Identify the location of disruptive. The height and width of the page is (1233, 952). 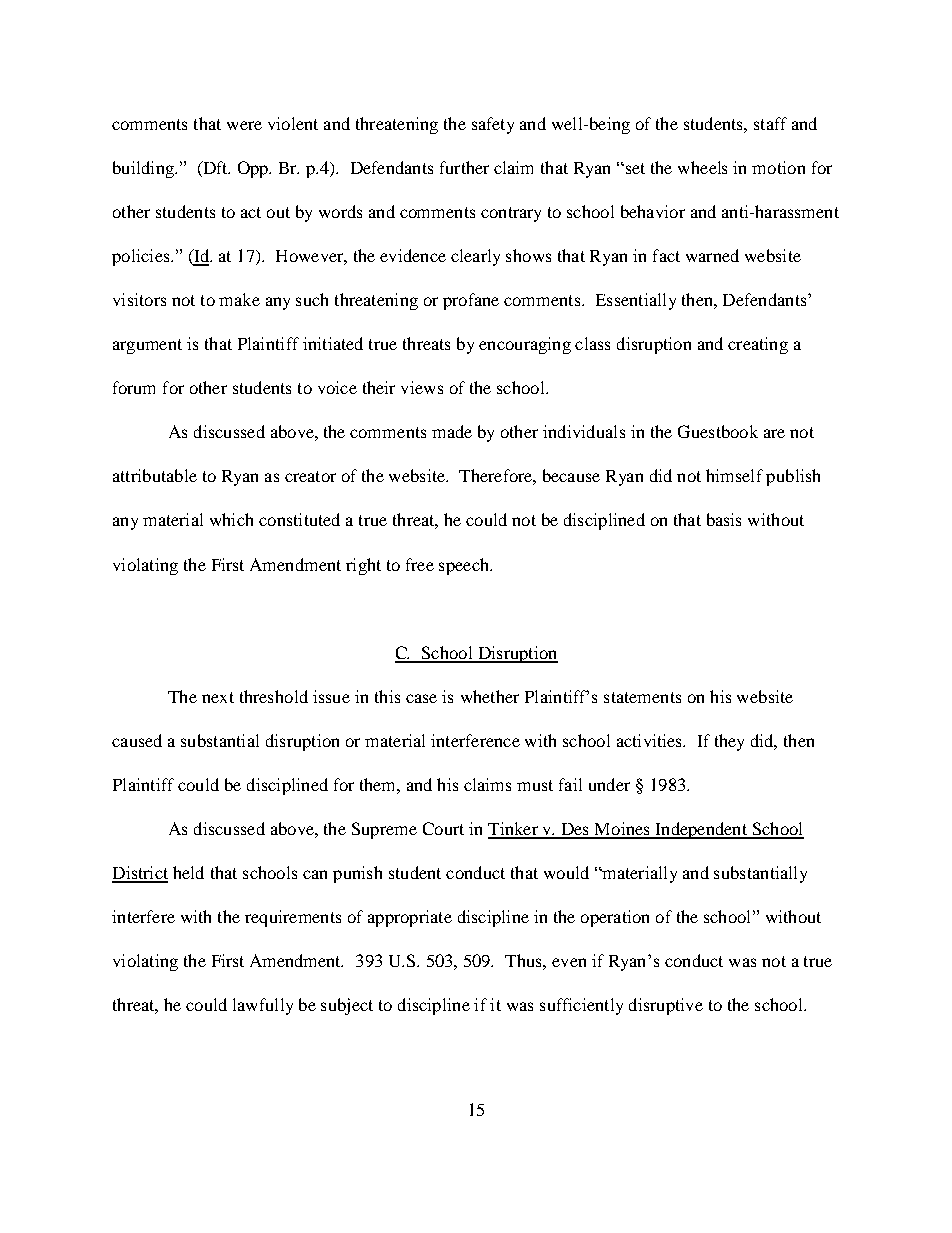
(666, 1006).
